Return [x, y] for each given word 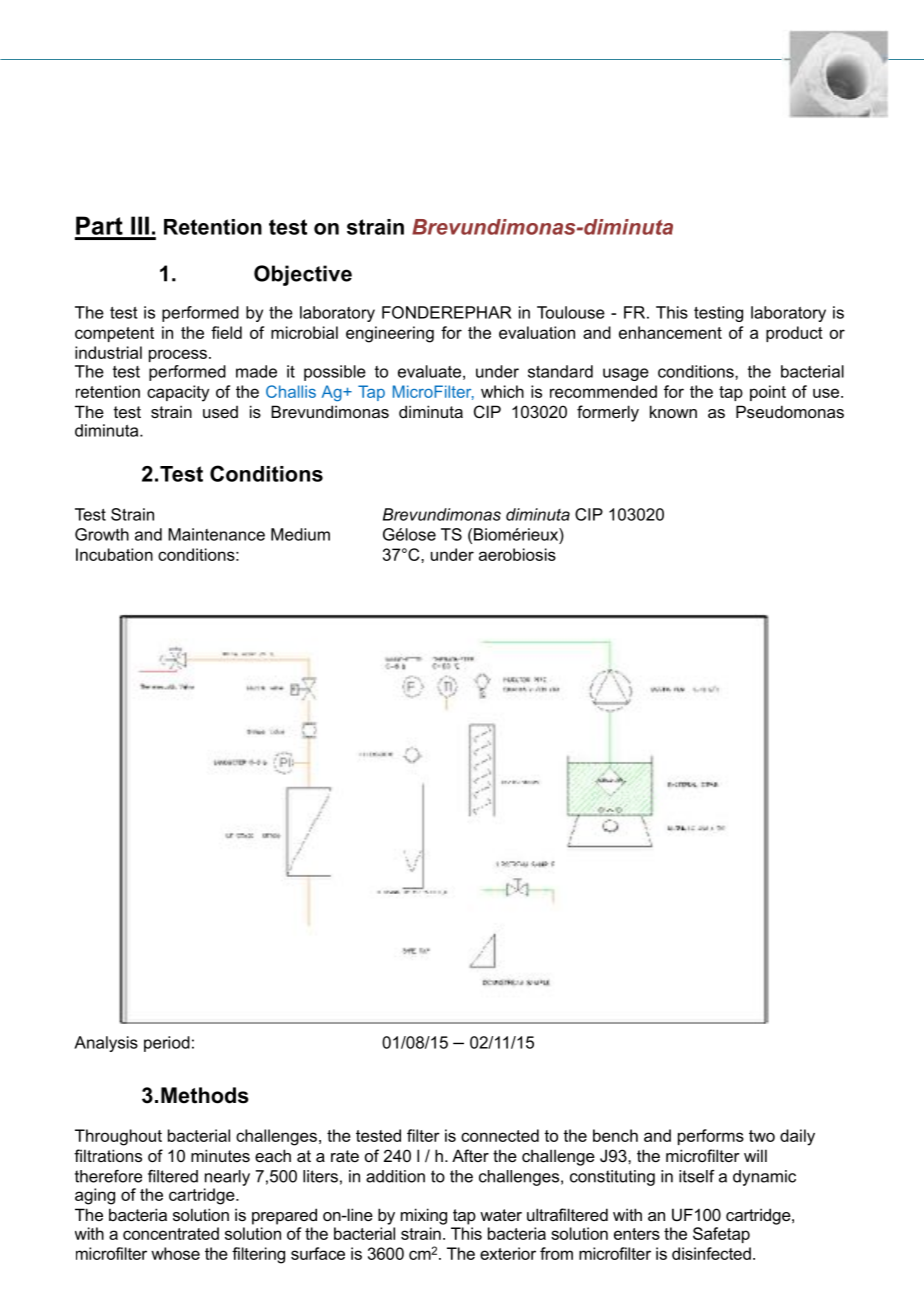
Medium [300, 534]
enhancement [670, 332]
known [673, 411]
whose [175, 1253]
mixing [424, 1216]
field [226, 332]
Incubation [114, 554]
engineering [390, 334]
